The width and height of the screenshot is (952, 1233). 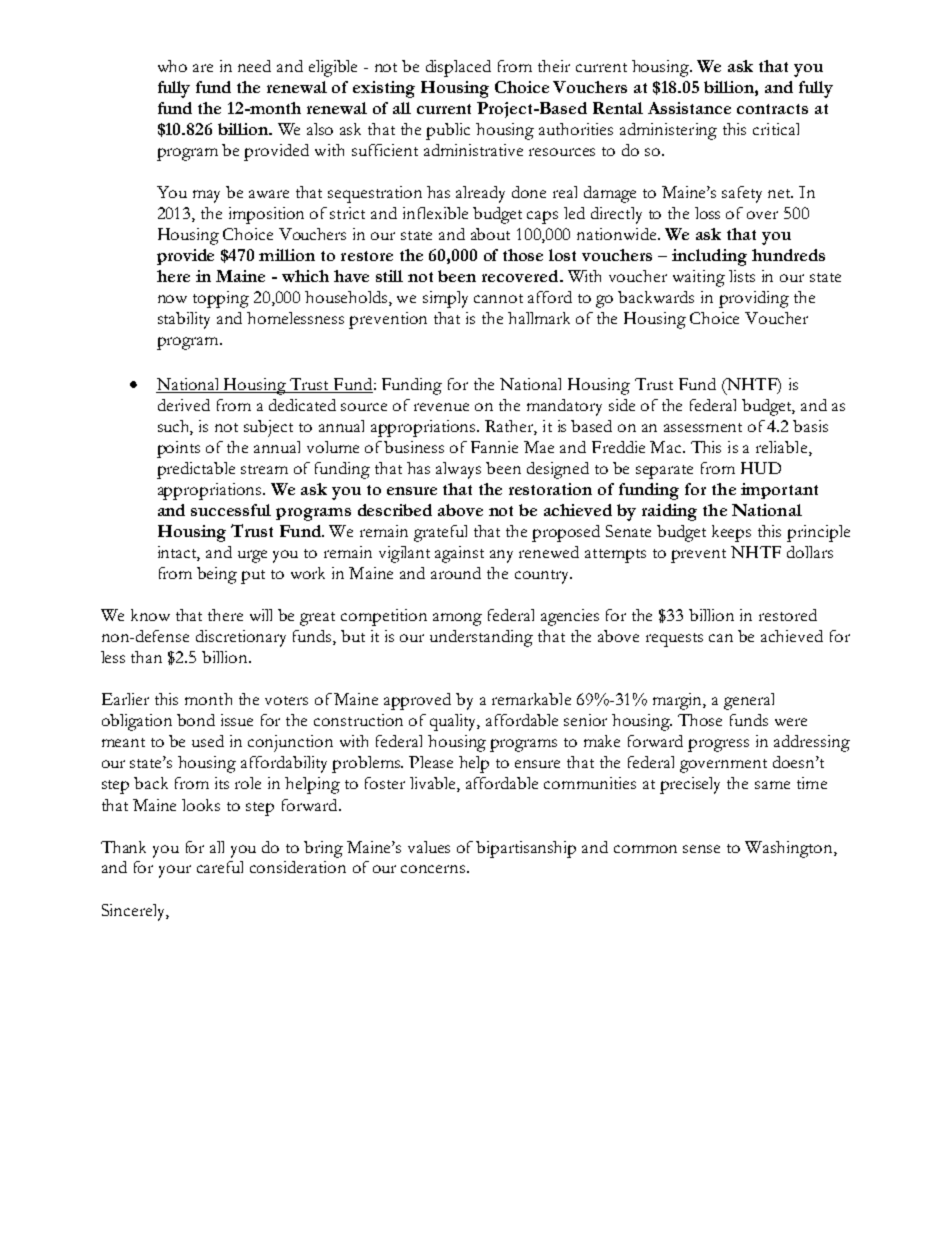 What do you see at coordinates (220, 867) in the screenshot?
I see `careful` at bounding box center [220, 867].
